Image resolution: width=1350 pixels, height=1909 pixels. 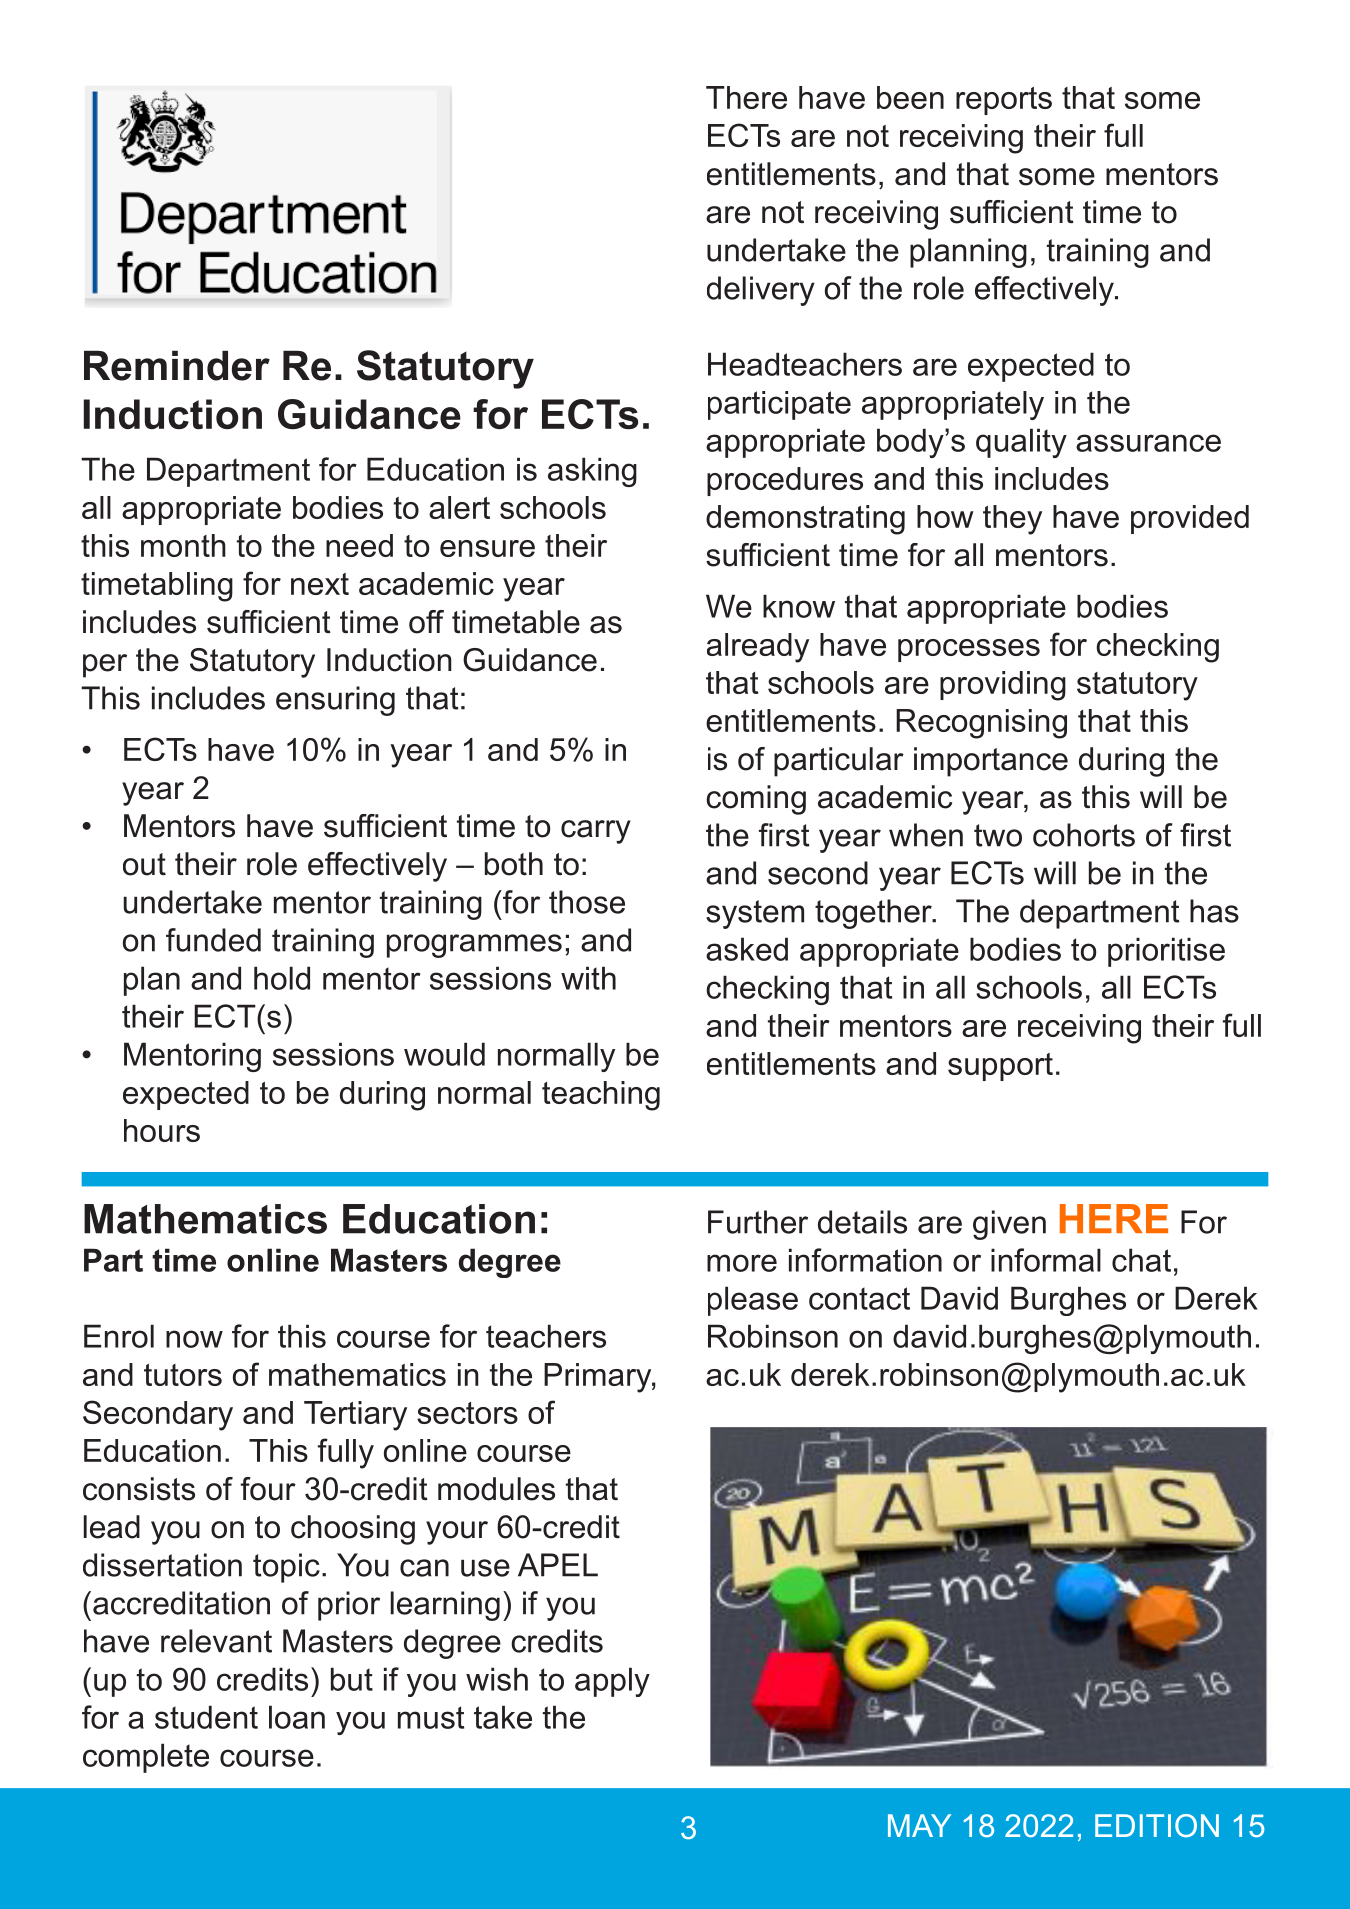 What do you see at coordinates (1003, 686) in the screenshot?
I see `providing` at bounding box center [1003, 686].
